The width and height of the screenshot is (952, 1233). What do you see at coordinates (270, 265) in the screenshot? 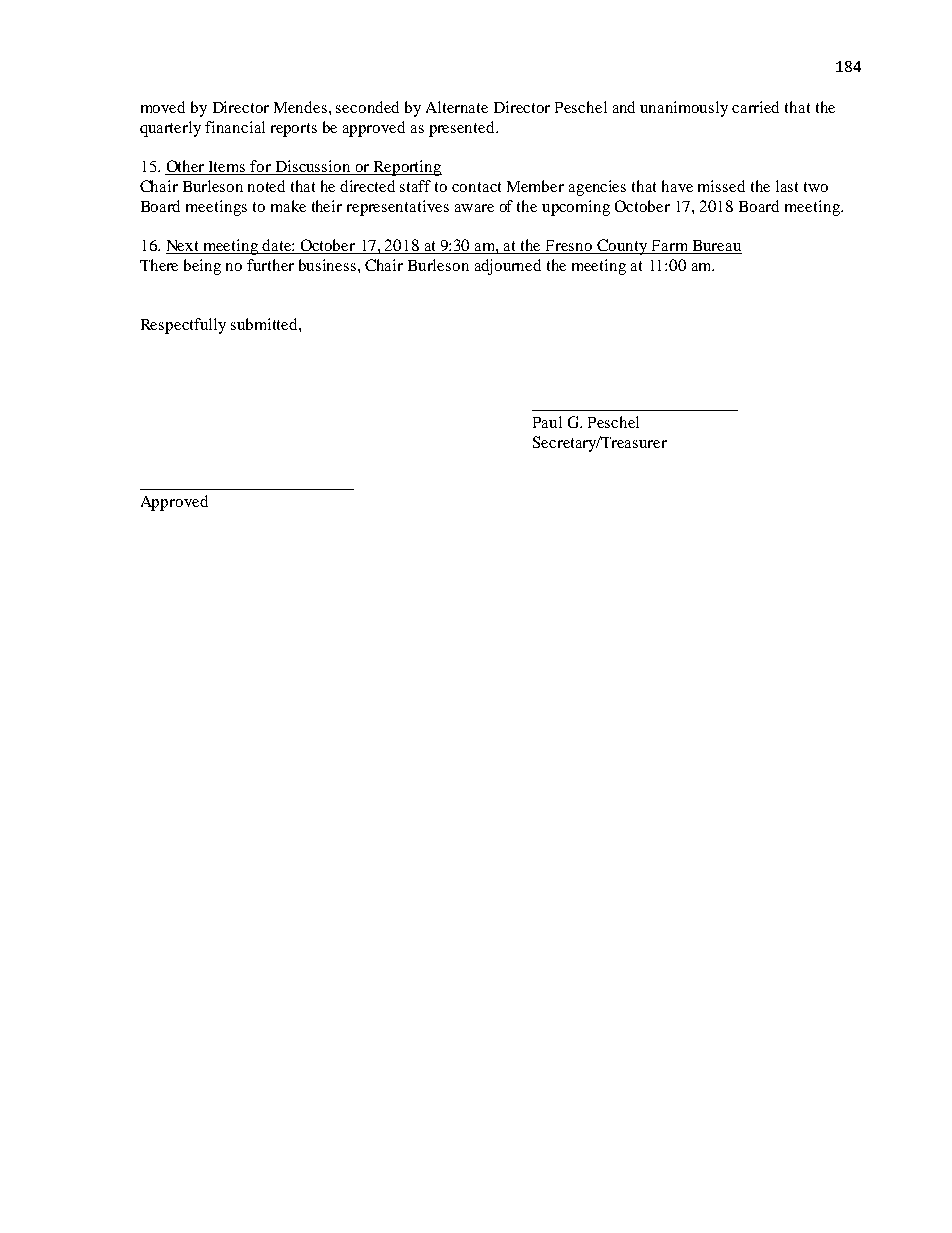
I see `further` at bounding box center [270, 265].
